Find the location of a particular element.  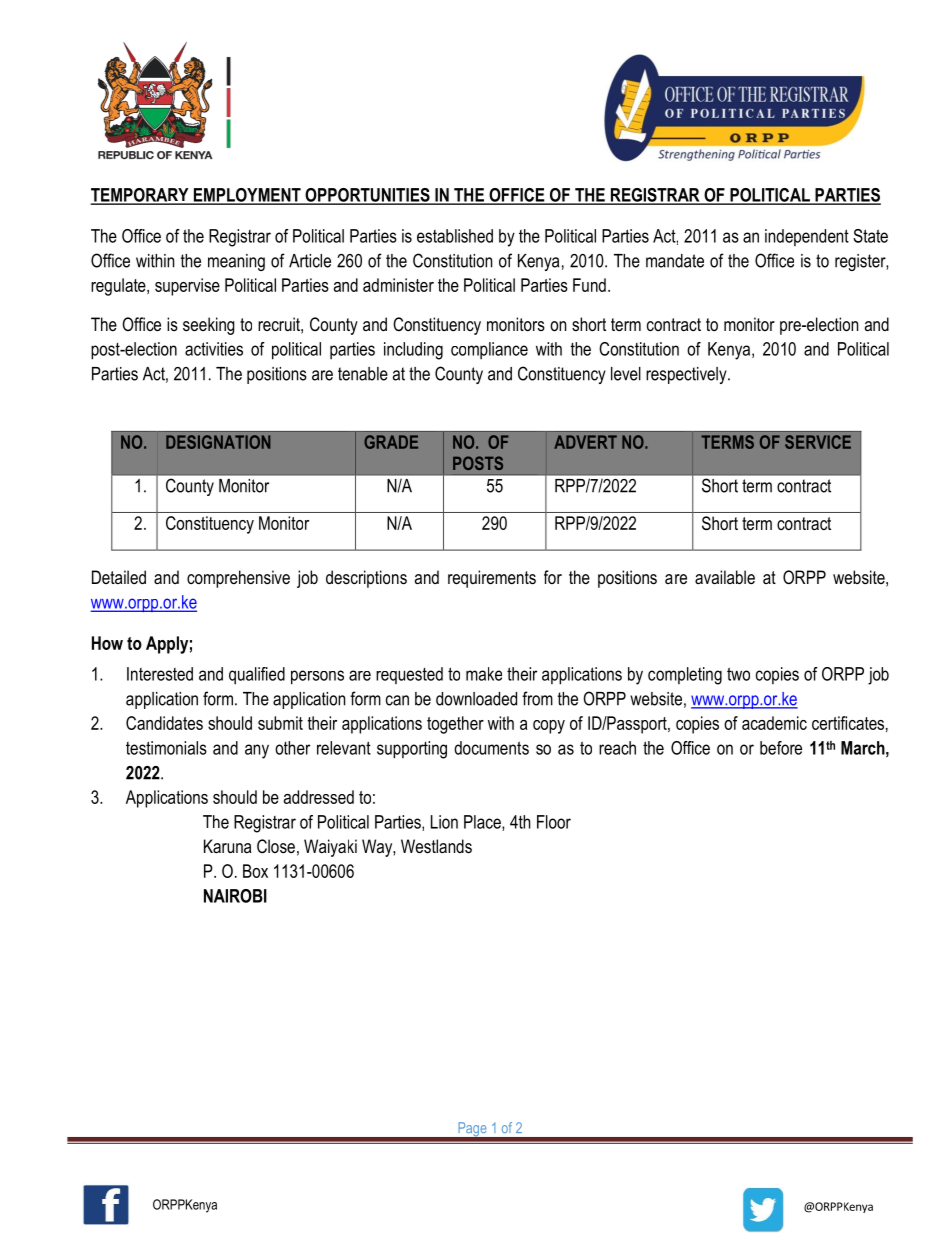

respectively is located at coordinates (687, 375).
